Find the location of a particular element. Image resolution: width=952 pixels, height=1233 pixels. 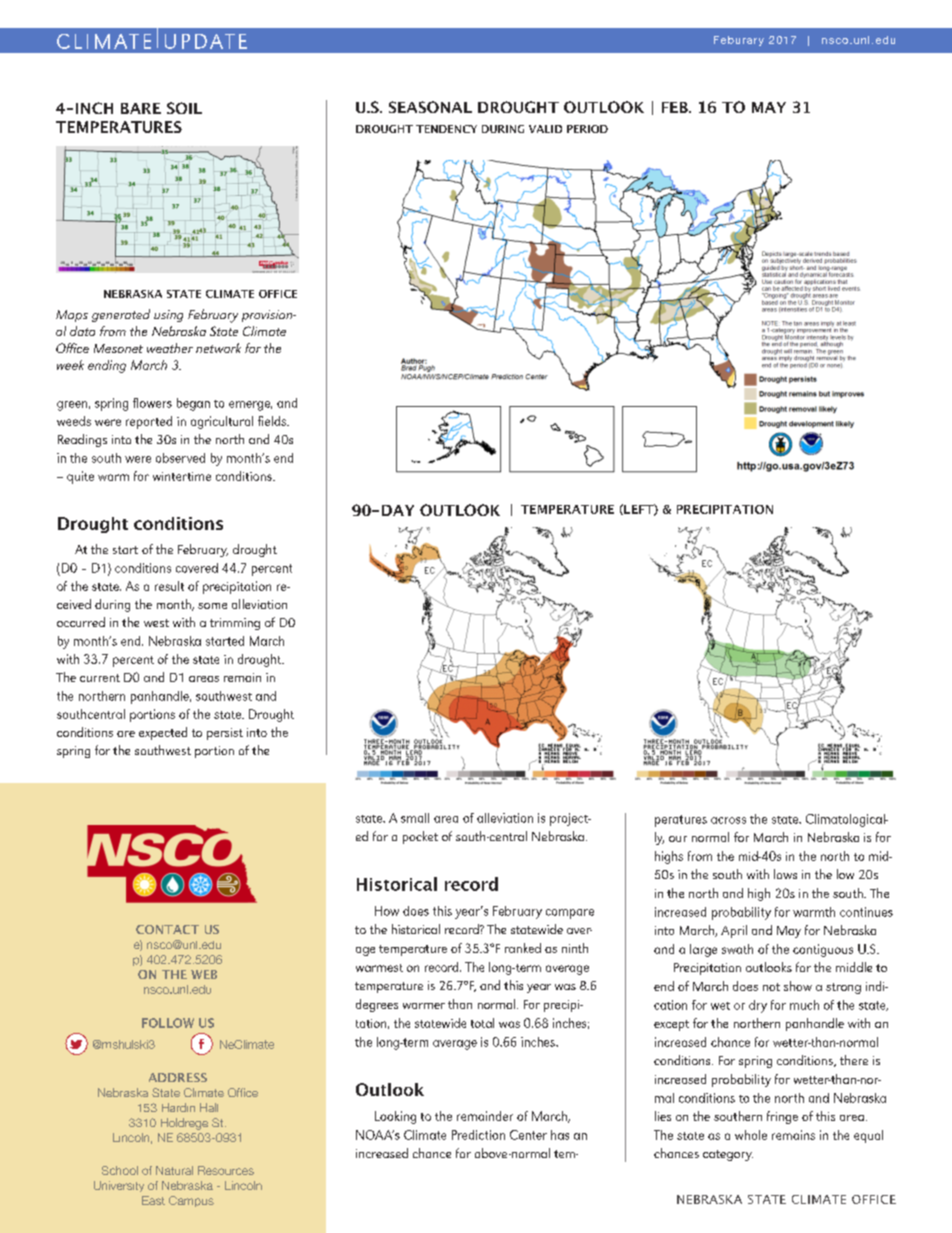

TENDENCY is located at coordinates (446, 129).
